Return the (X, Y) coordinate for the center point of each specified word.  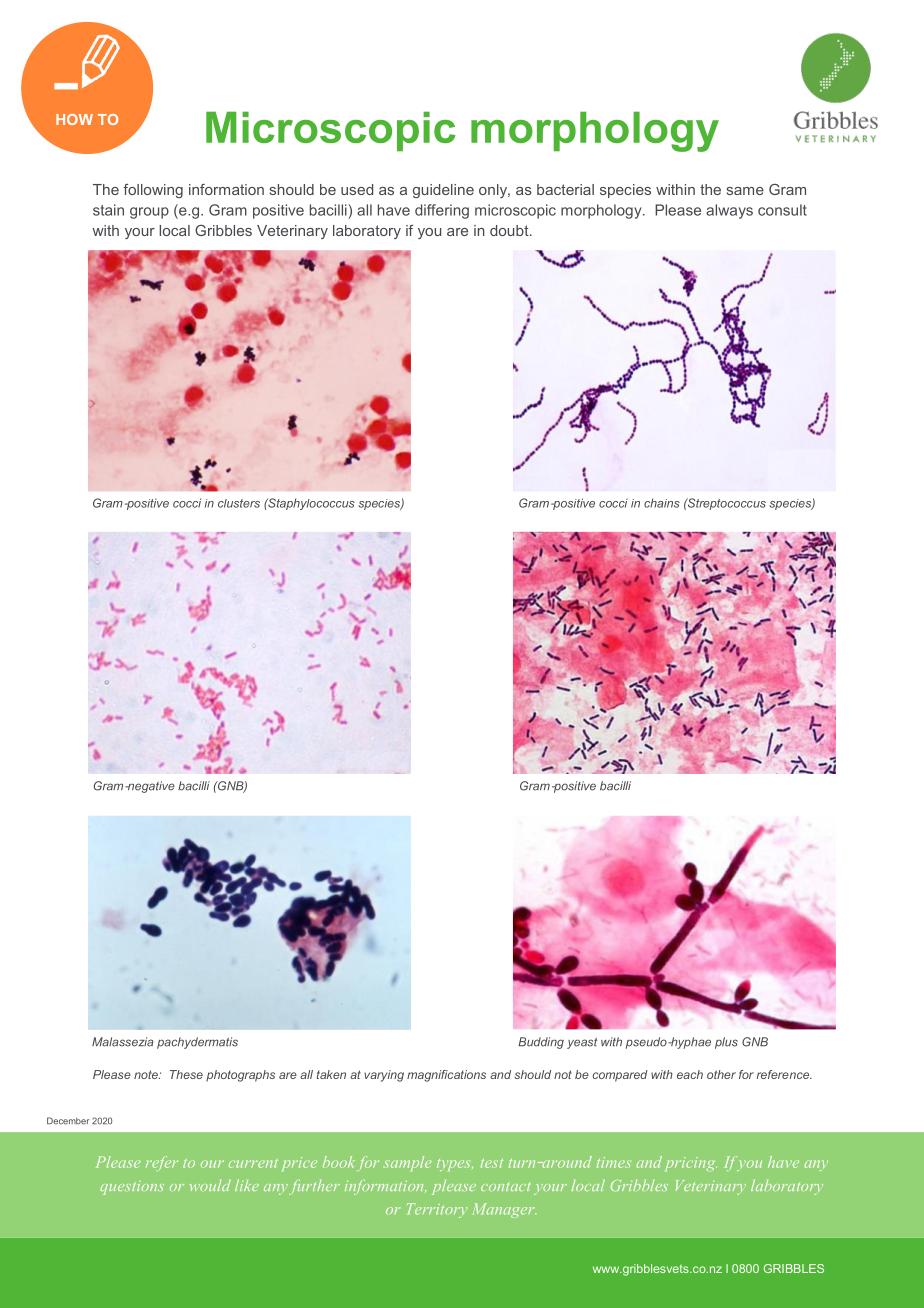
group (149, 213)
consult (782, 210)
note (147, 1074)
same (745, 191)
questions (132, 1188)
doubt (510, 230)
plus (726, 1043)
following (153, 191)
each (690, 1074)
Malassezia (123, 1042)
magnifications (446, 1076)
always (729, 211)
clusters (239, 503)
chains (662, 503)
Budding (541, 1043)
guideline (443, 191)
